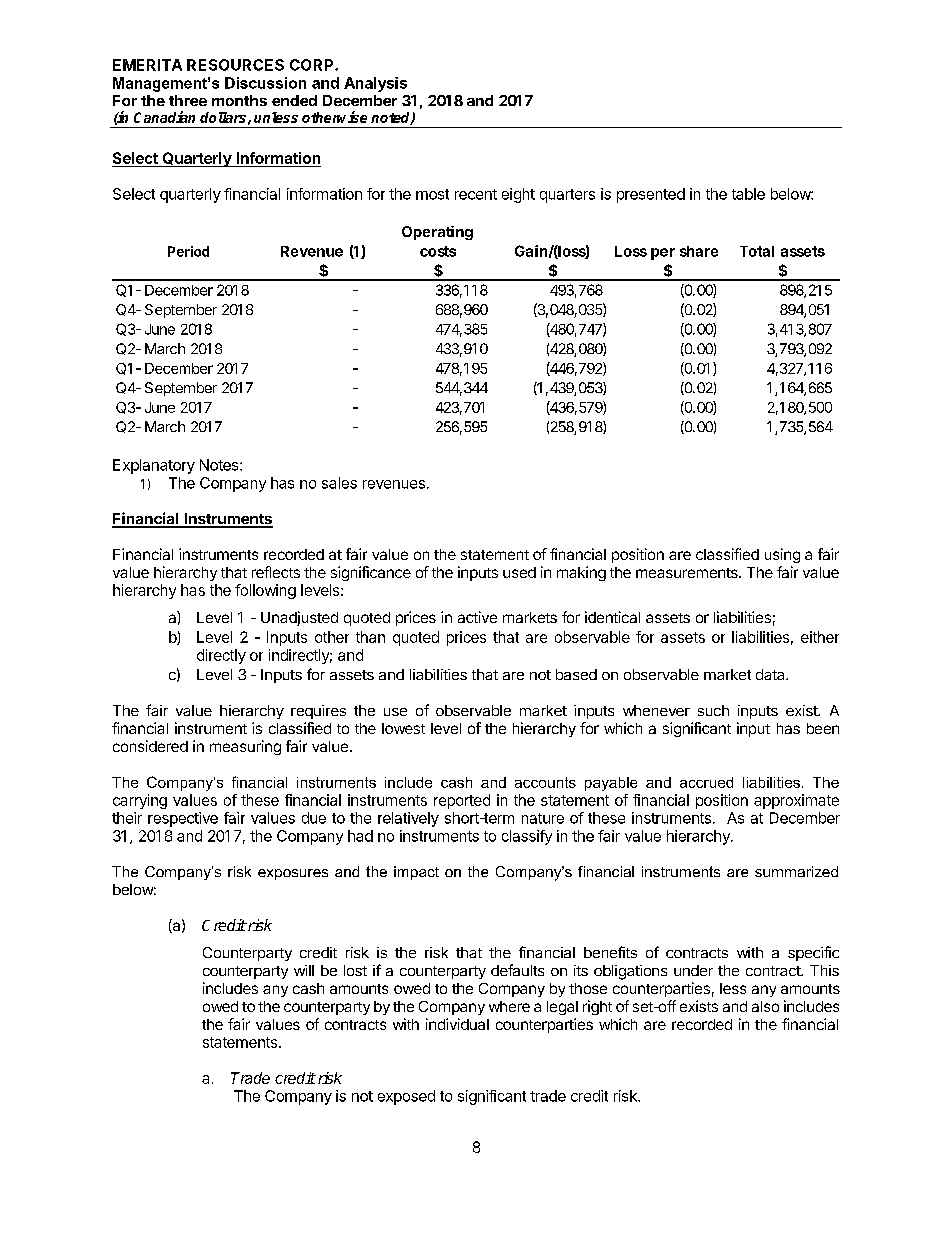 The height and width of the document is (1233, 952). What do you see at coordinates (782, 555) in the document?
I see `using` at bounding box center [782, 555].
